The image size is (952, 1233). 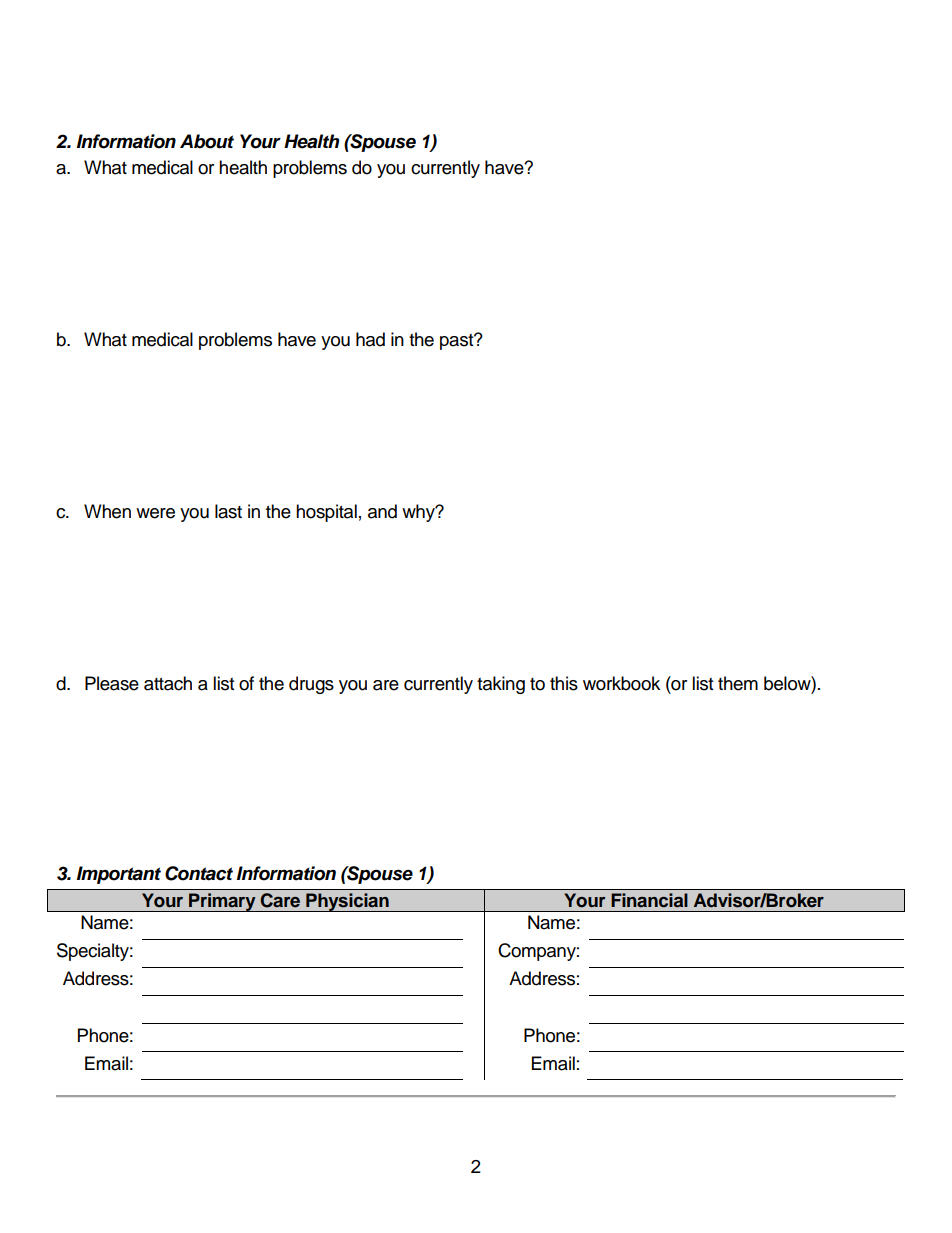 I want to click on were, so click(x=155, y=513).
